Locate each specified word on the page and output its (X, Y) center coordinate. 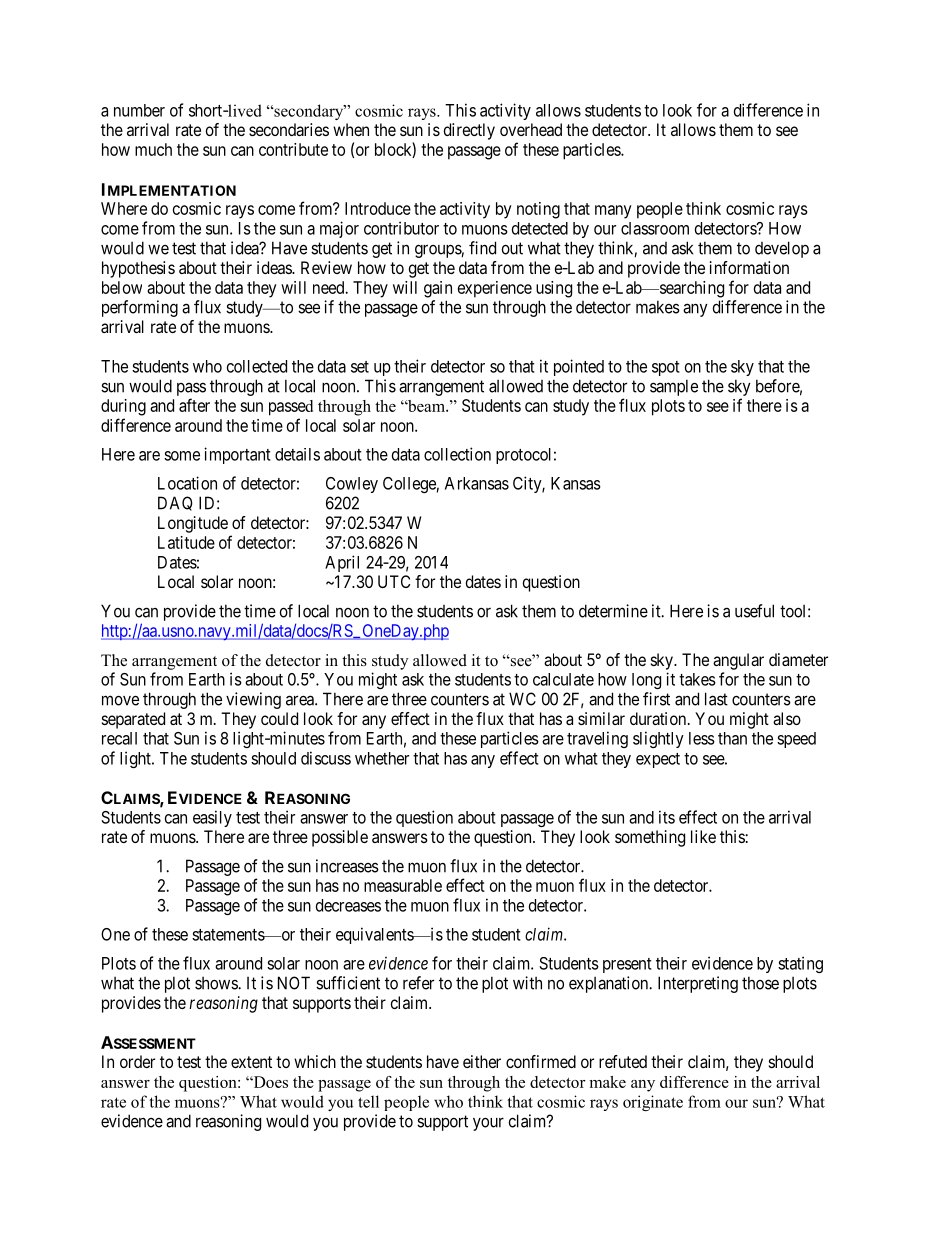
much (153, 149)
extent (251, 1062)
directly (469, 131)
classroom (655, 228)
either (482, 1061)
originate (653, 1103)
